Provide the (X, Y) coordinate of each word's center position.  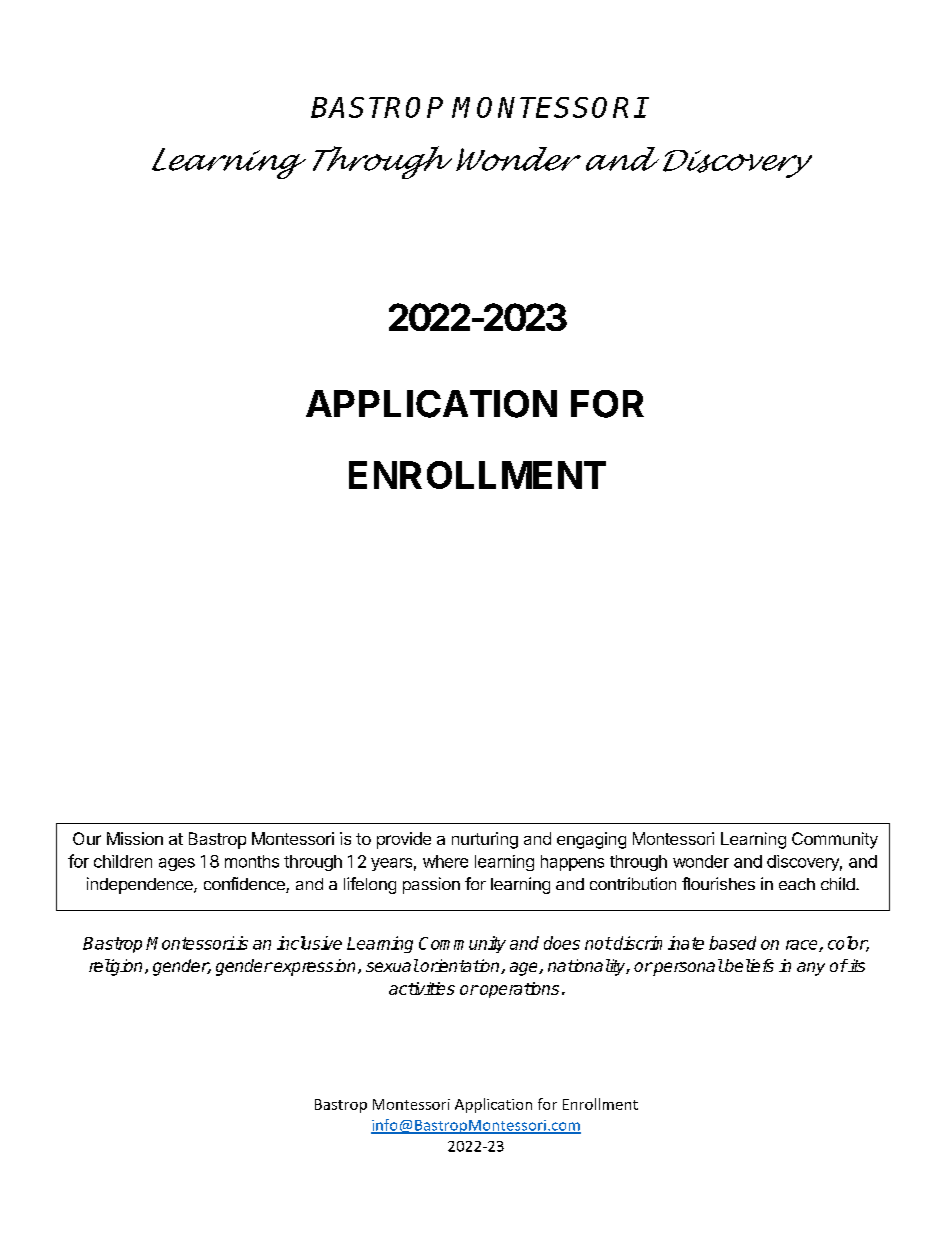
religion (115, 967)
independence (141, 885)
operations (518, 990)
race (803, 946)
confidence (245, 885)
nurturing (485, 840)
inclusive (309, 943)
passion (431, 885)
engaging (591, 840)
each (797, 884)
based (732, 943)
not (598, 943)
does (562, 943)
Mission (135, 838)
